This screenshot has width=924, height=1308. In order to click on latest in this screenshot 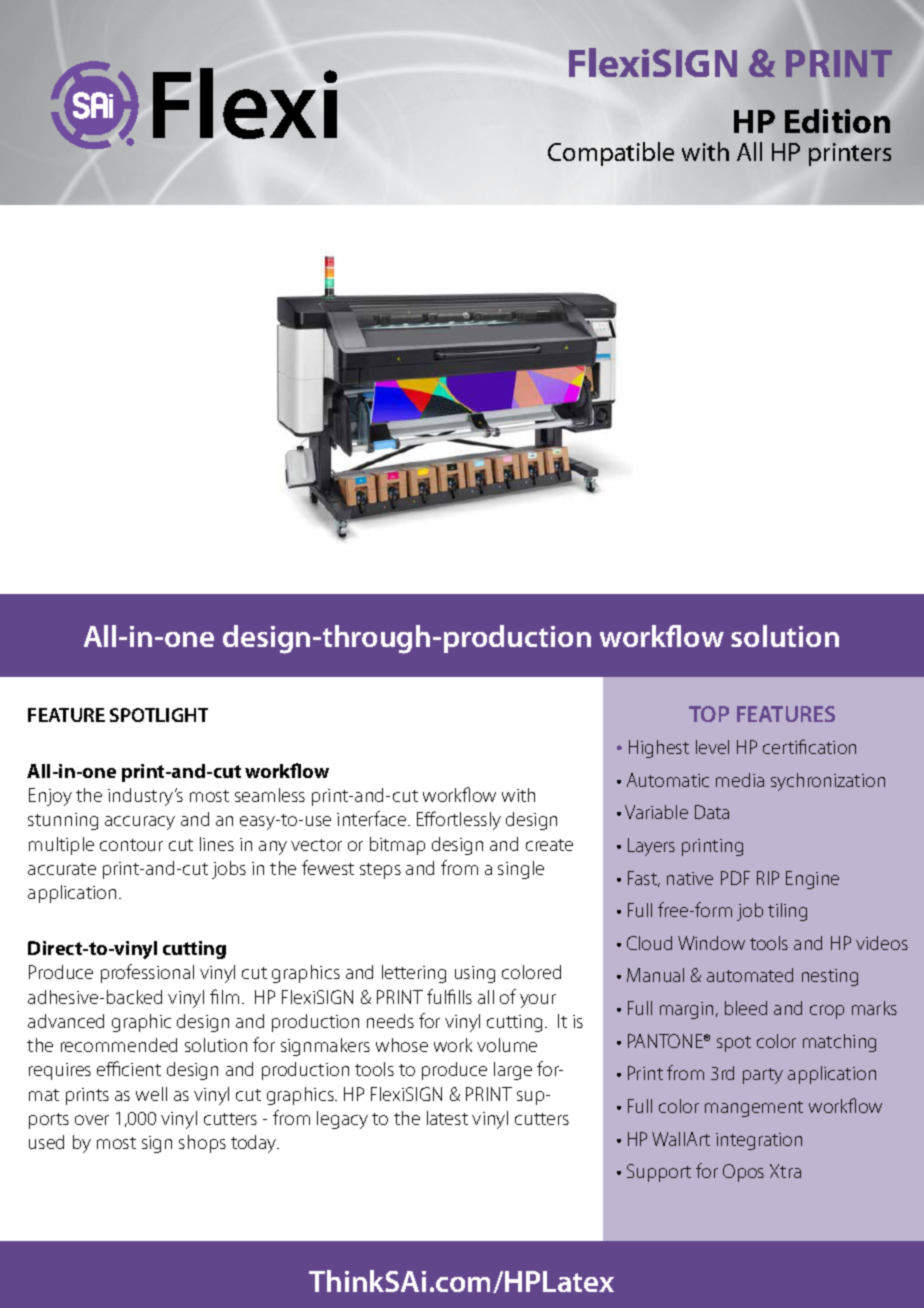, I will do `click(447, 1118)`.
